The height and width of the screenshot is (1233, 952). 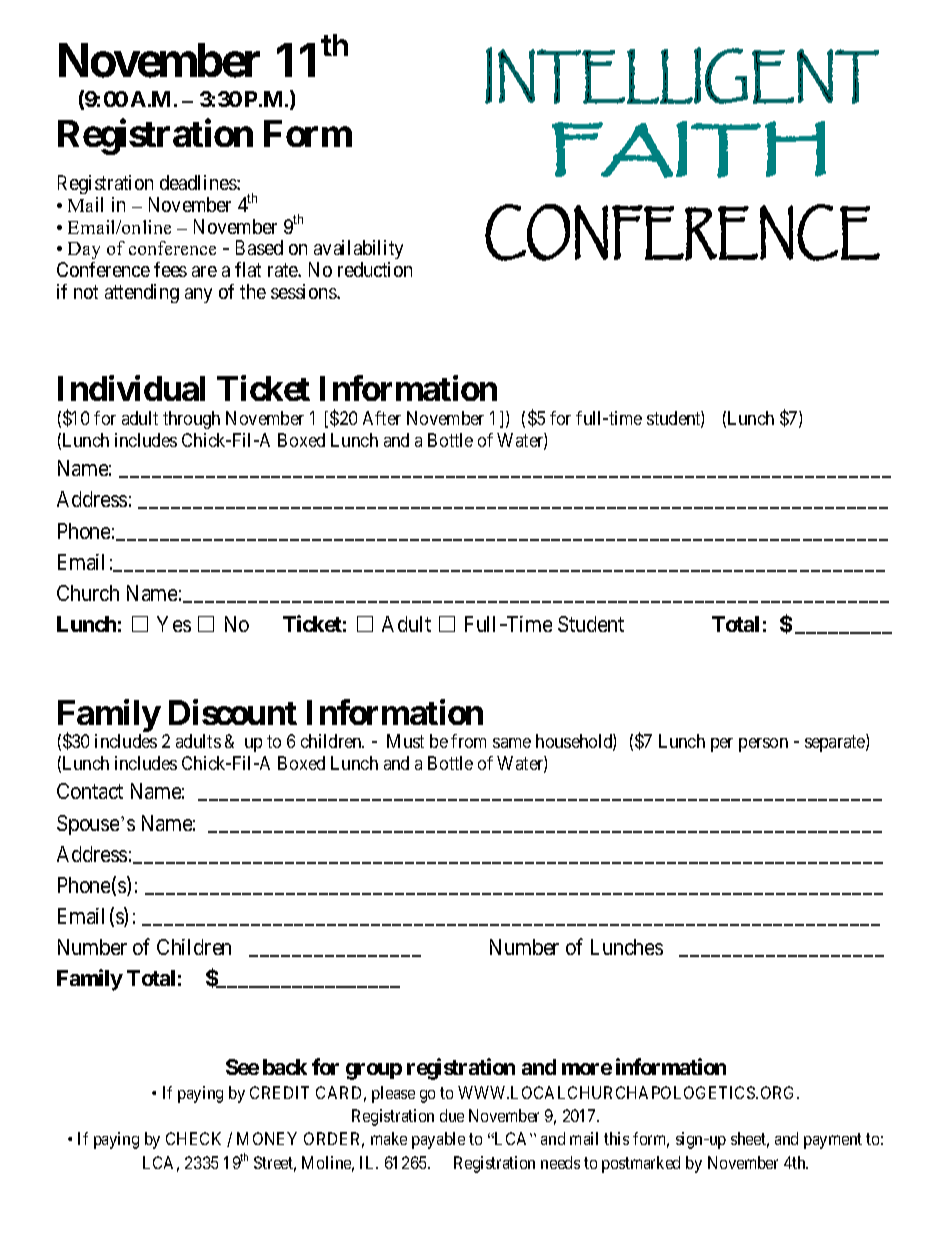 I want to click on Yes, so click(x=174, y=624).
